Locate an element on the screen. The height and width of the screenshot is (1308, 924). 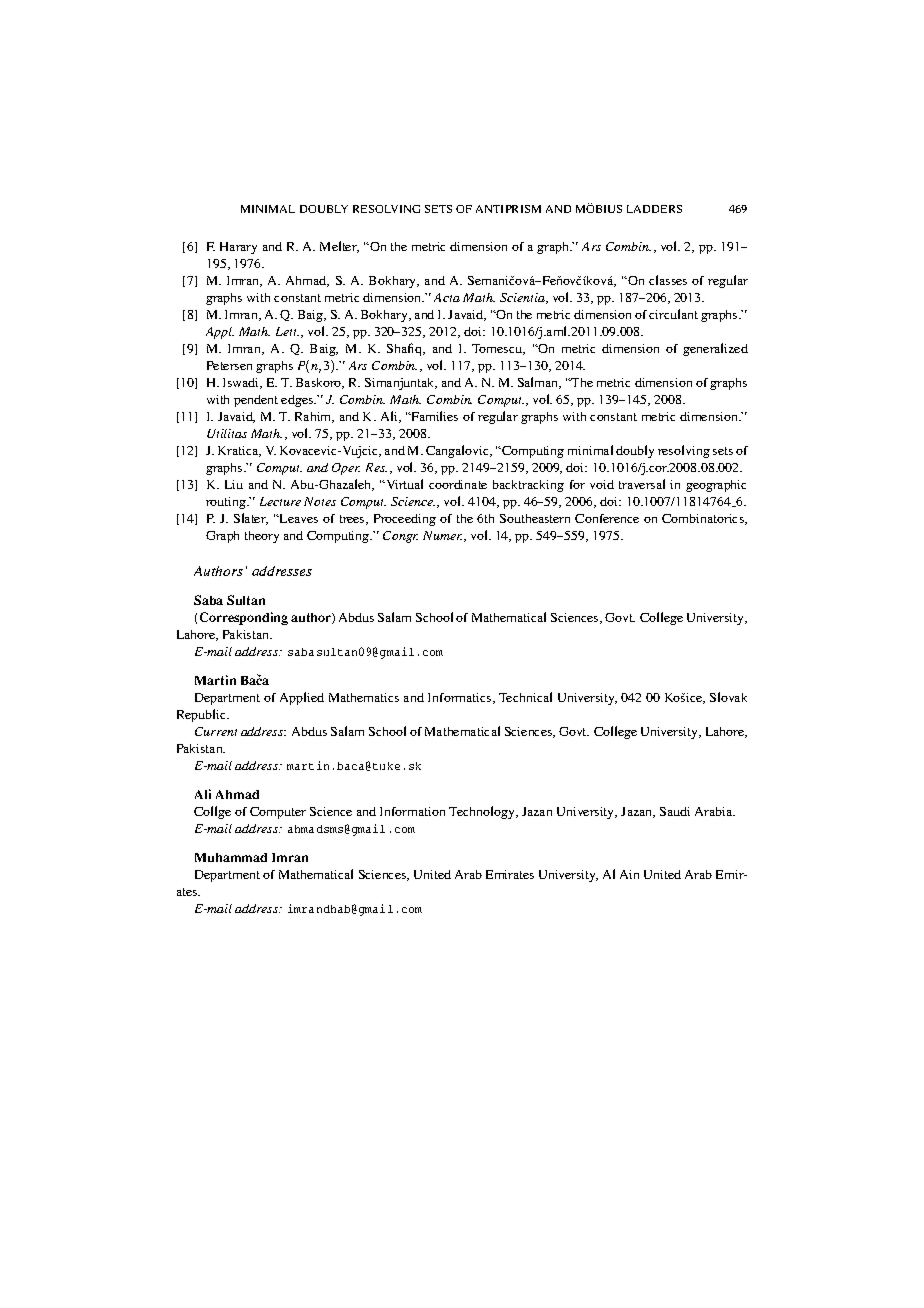
traversal is located at coordinates (642, 484).
